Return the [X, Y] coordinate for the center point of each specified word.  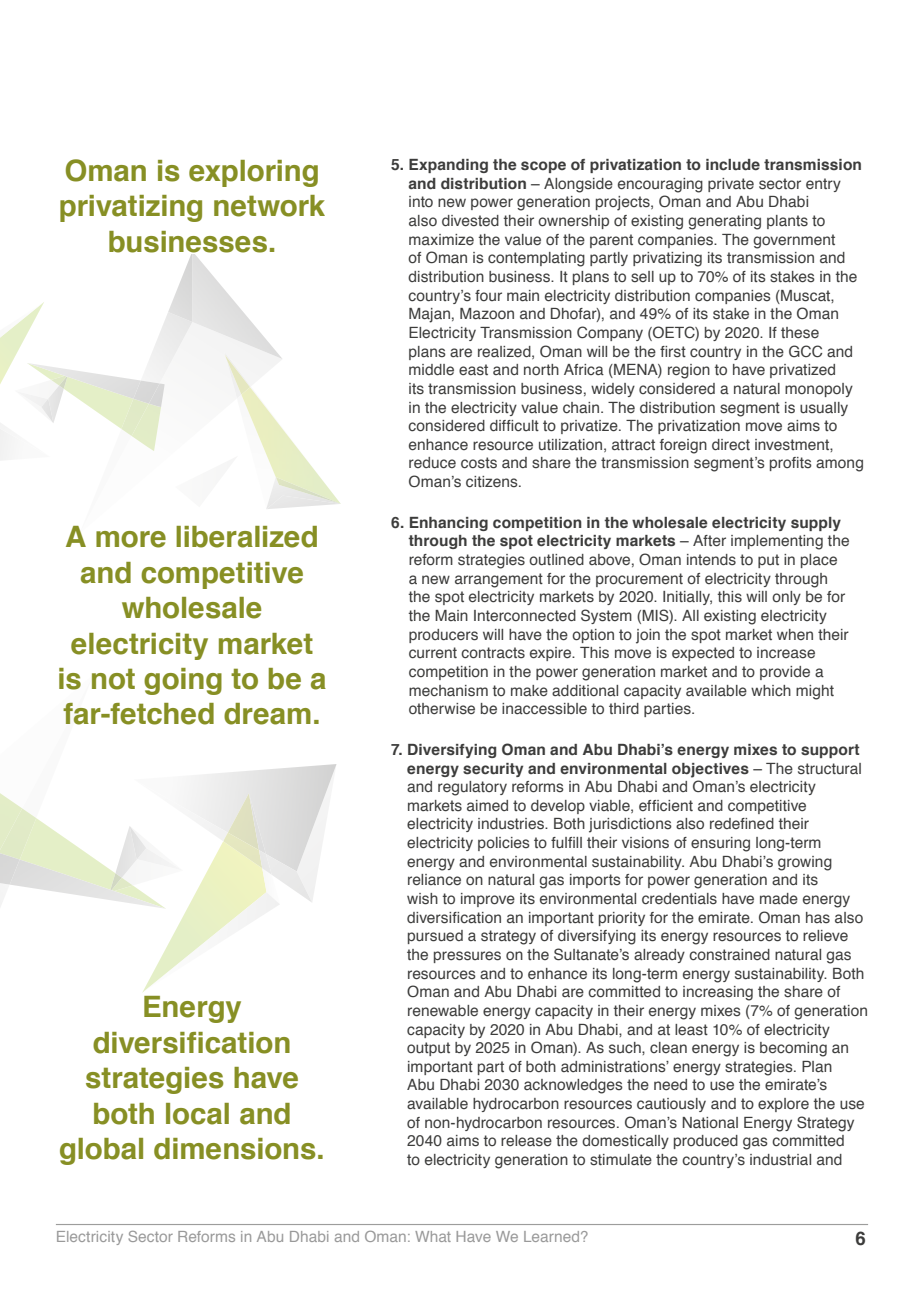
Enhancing [449, 524]
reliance [434, 880]
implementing [777, 542]
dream [267, 714]
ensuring [720, 844]
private [731, 185]
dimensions [235, 1149]
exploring [253, 173]
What [433, 1236]
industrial [780, 1160]
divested [470, 221]
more [131, 539]
